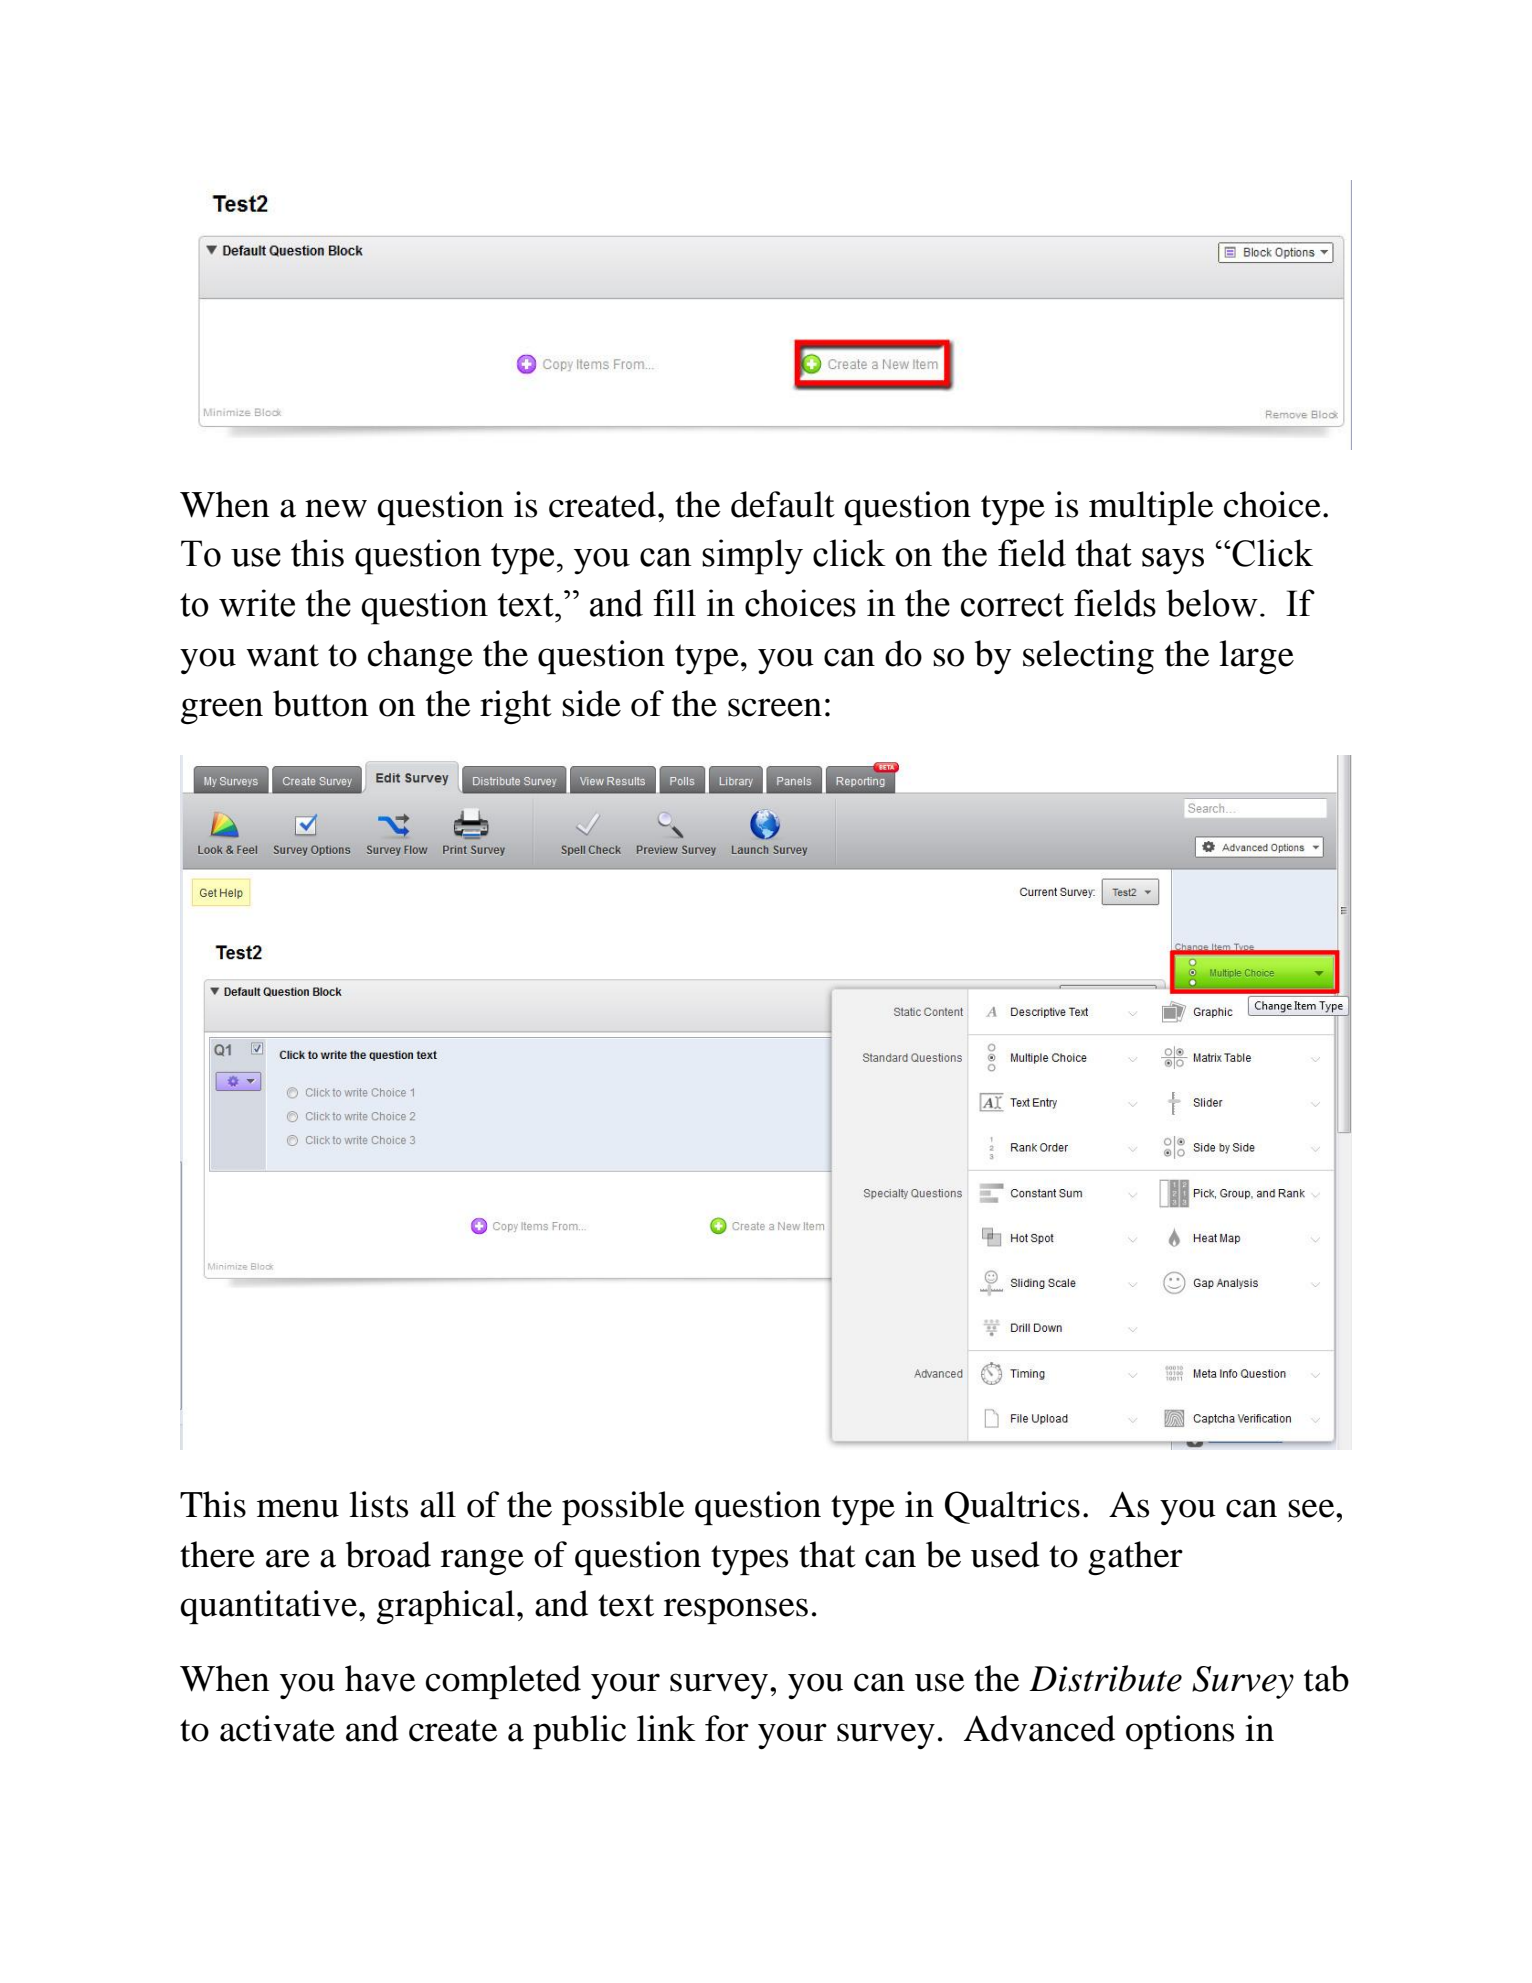 The height and width of the document is (1983, 1532). What do you see at coordinates (752, 557) in the document?
I see `simply` at bounding box center [752, 557].
